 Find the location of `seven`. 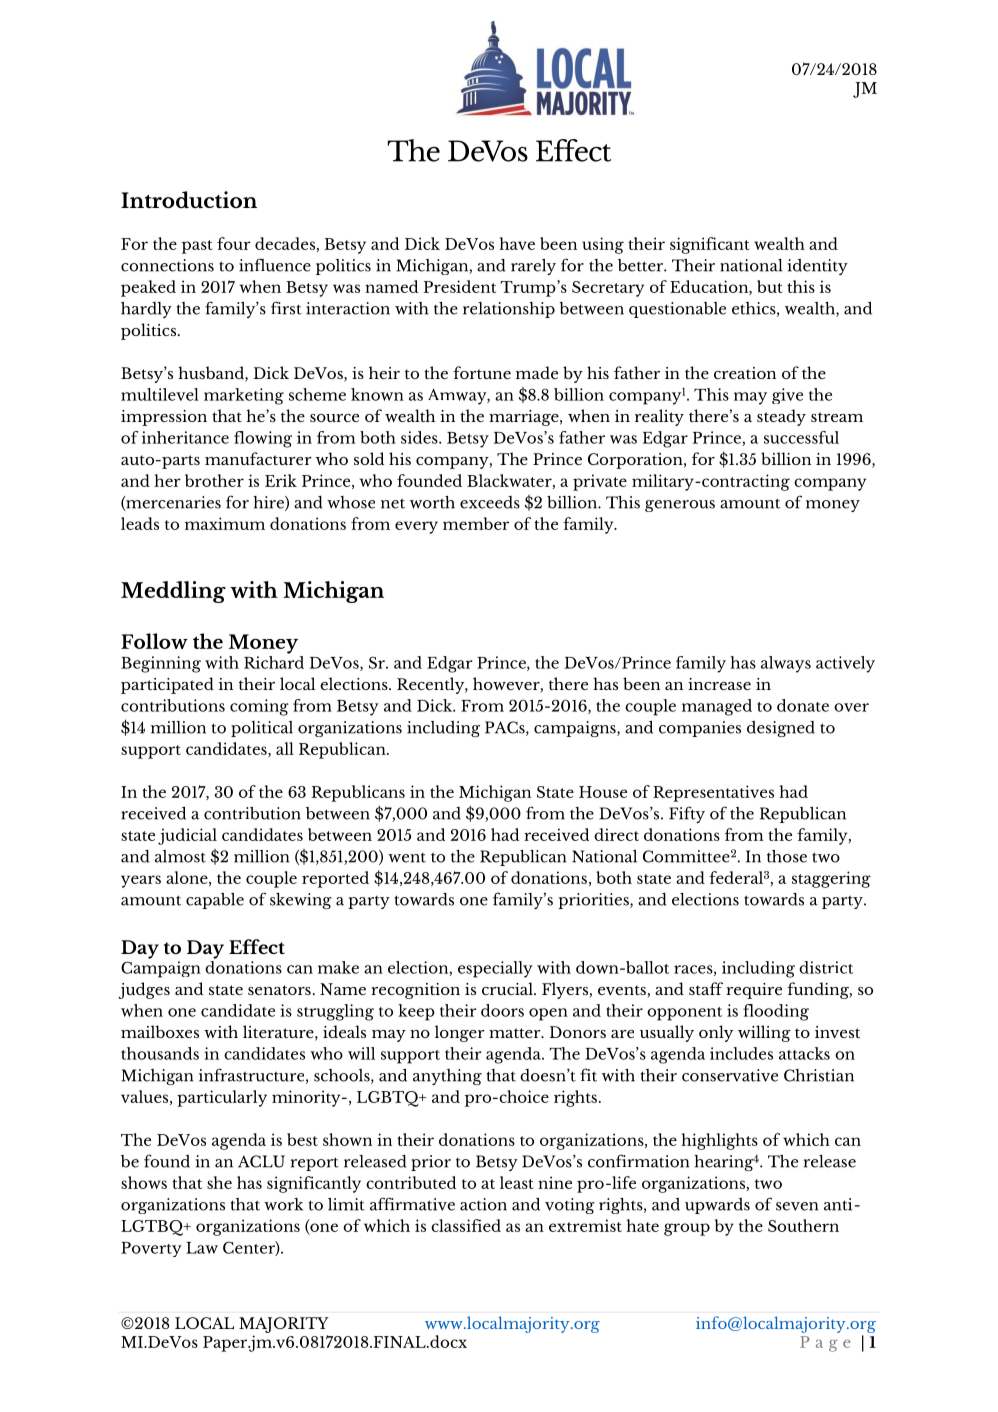

seven is located at coordinates (797, 1206).
